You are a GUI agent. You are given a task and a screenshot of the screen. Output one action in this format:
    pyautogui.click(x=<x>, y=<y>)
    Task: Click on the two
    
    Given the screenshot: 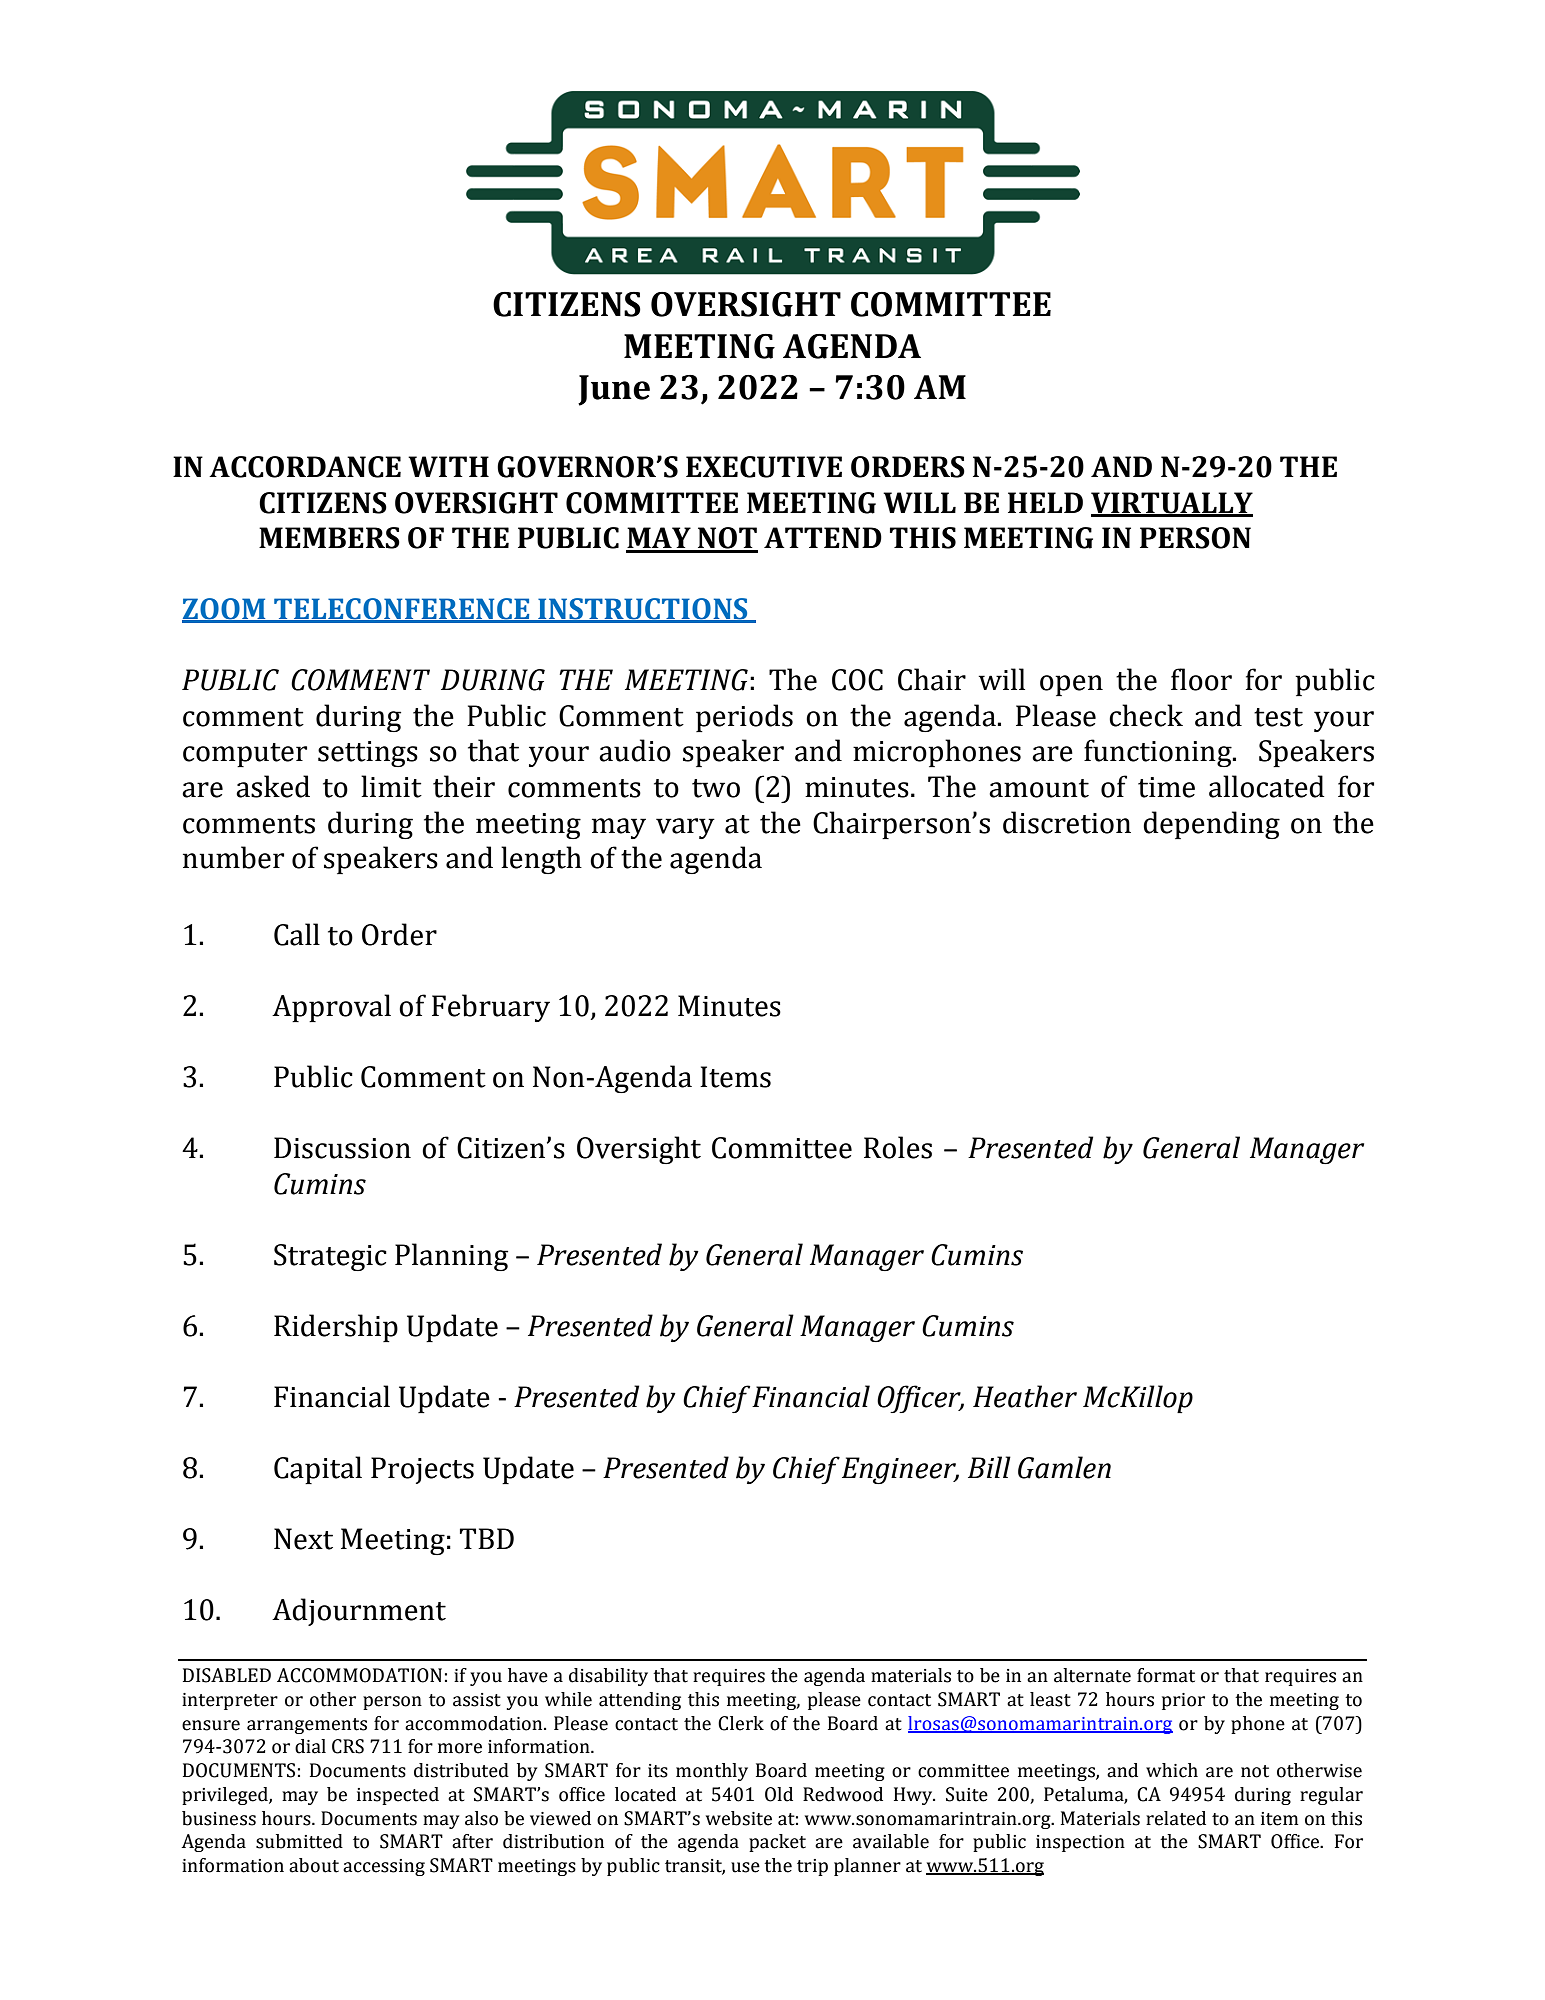 What is the action you would take?
    pyautogui.click(x=716, y=788)
